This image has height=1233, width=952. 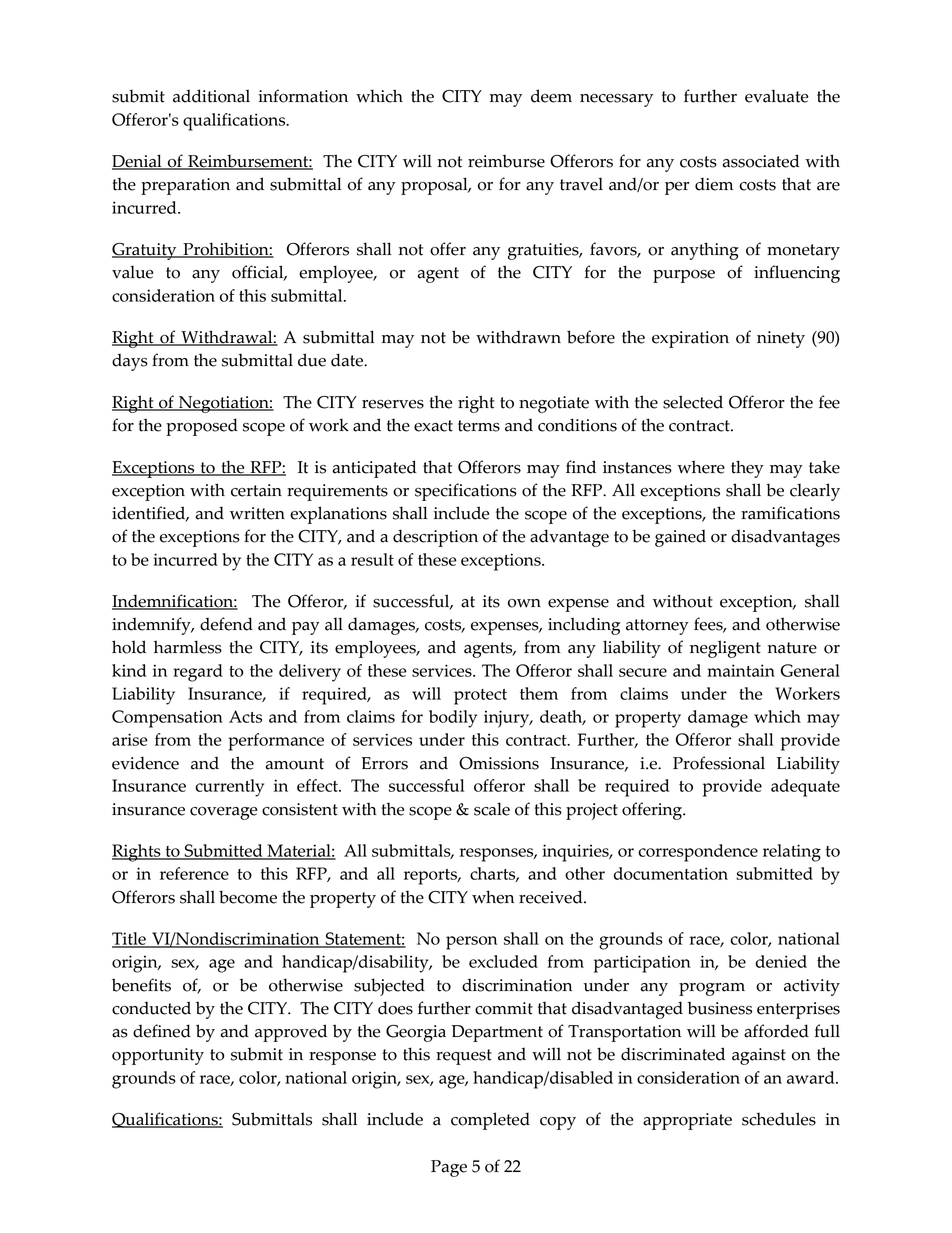 I want to click on selected, so click(x=693, y=402).
